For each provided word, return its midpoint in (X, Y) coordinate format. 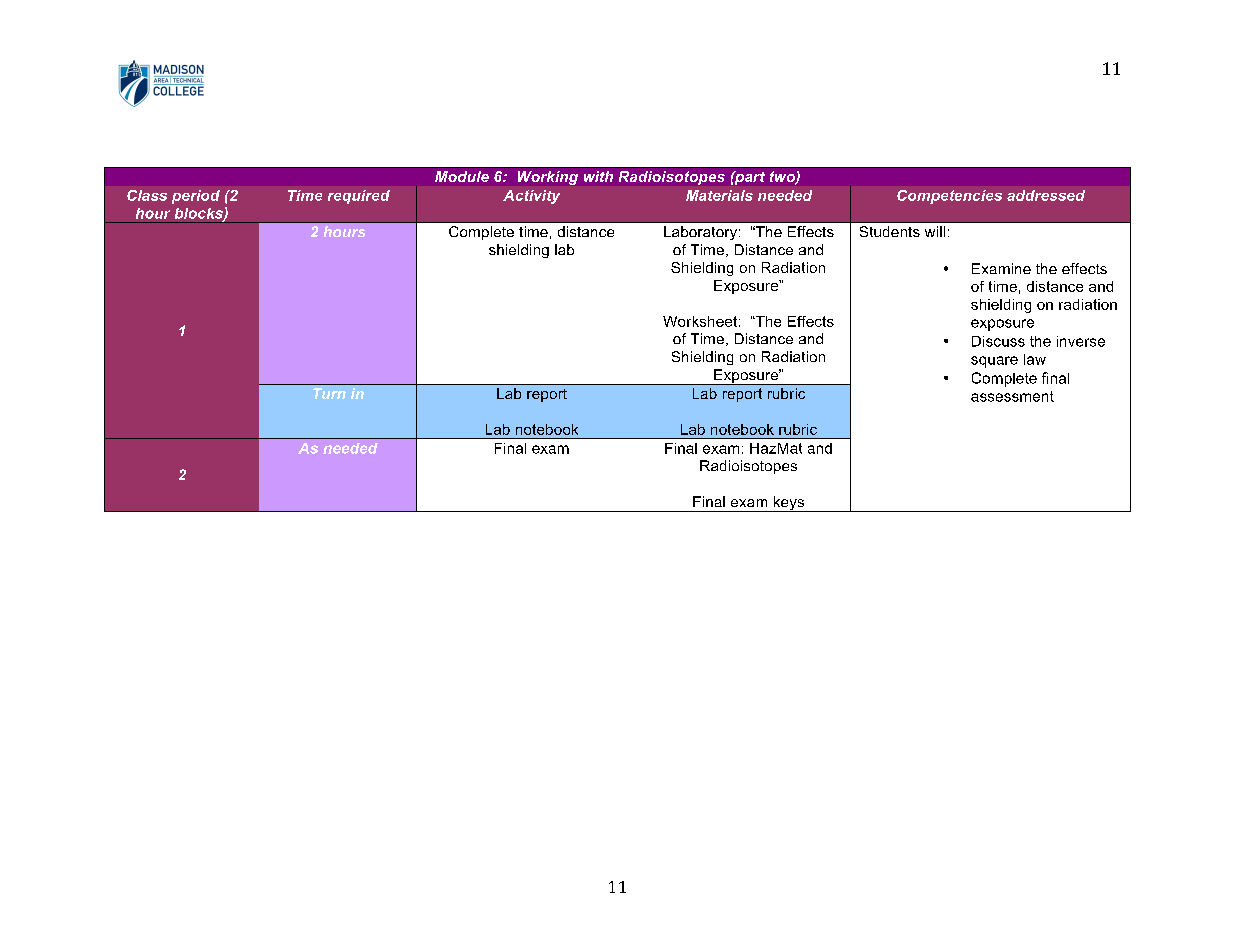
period (196, 197)
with (598, 176)
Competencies (949, 197)
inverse (1081, 341)
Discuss (998, 341)
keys (788, 504)
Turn (329, 393)
